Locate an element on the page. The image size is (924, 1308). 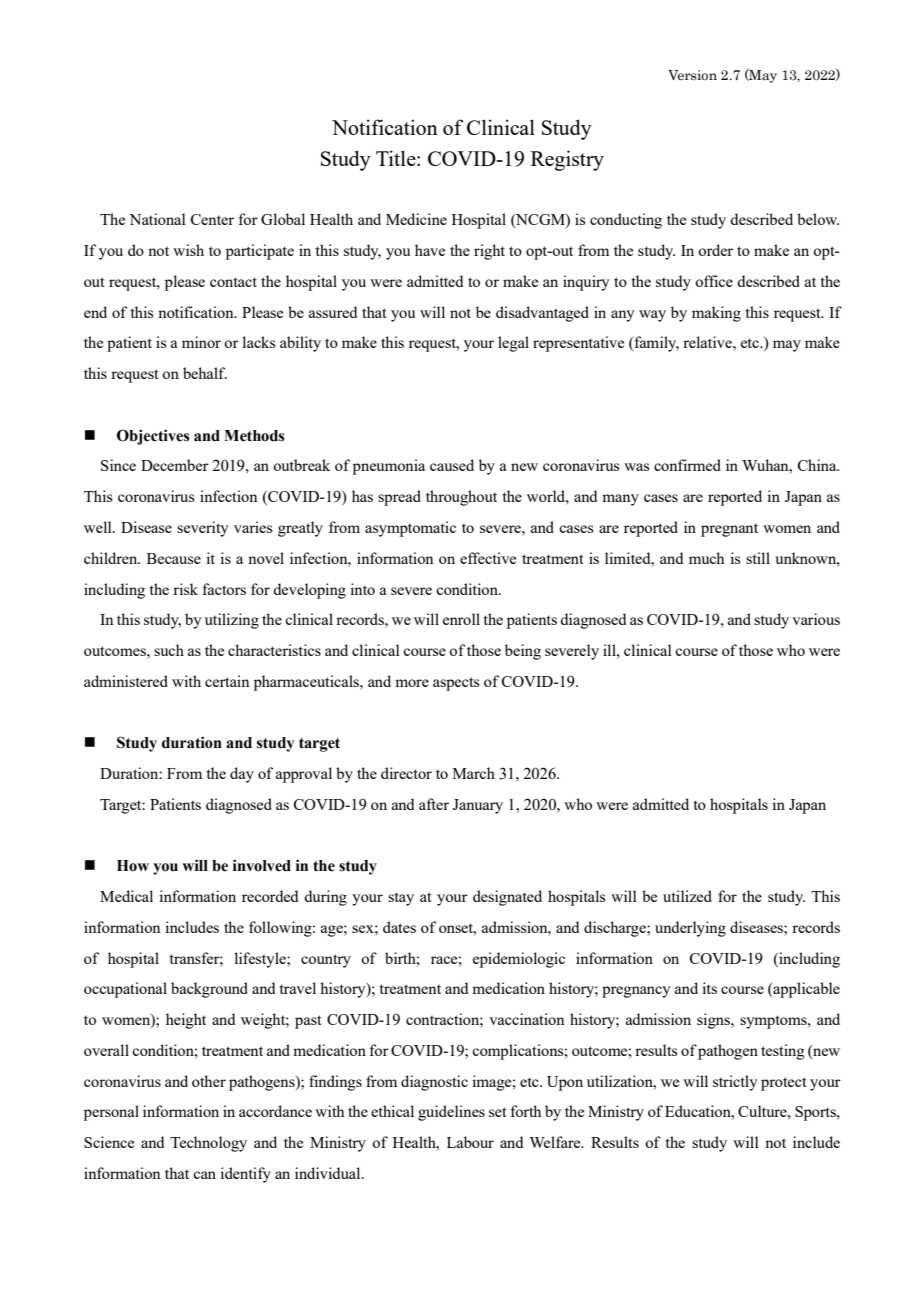
National is located at coordinates (157, 219).
